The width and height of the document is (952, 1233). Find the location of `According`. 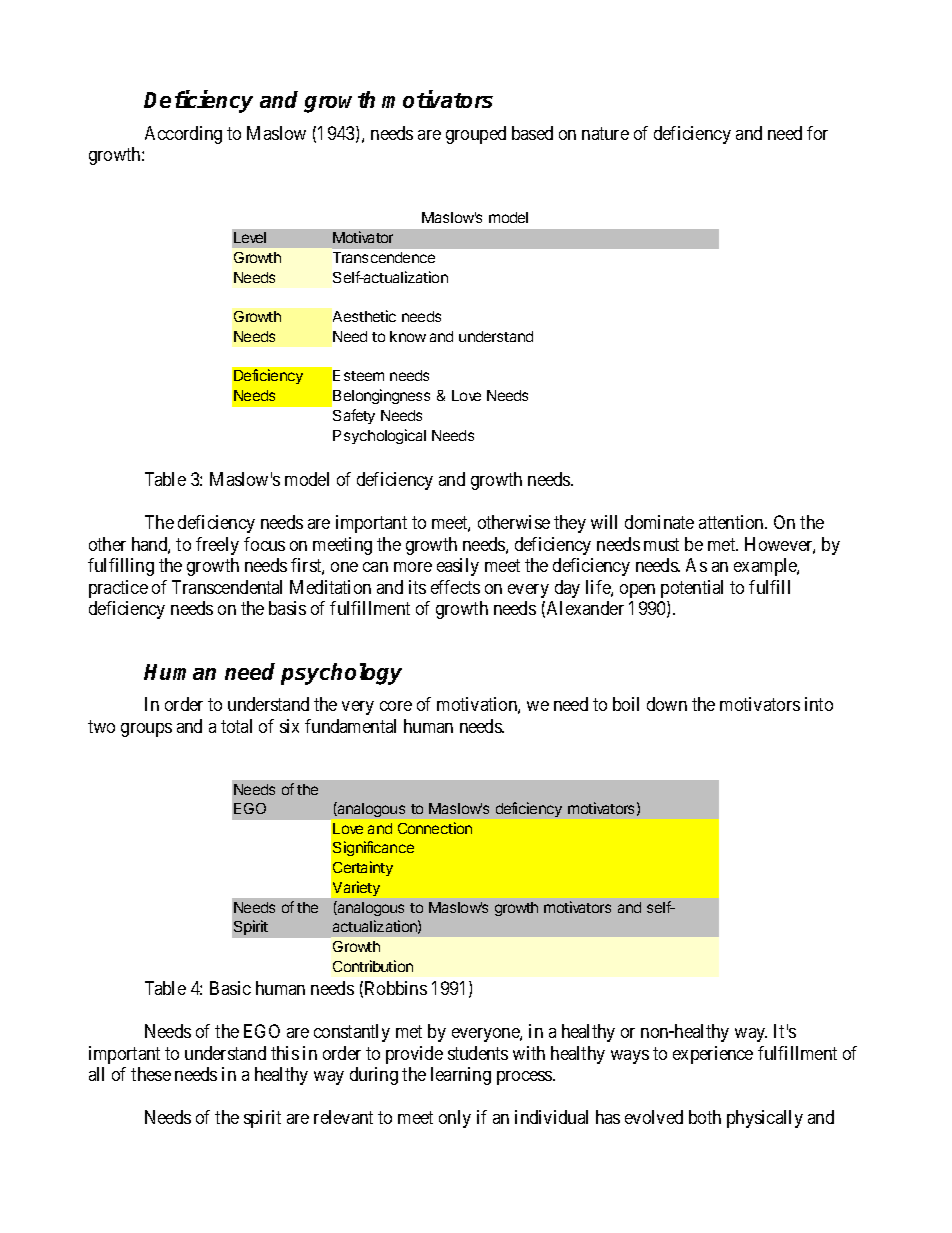

According is located at coordinates (183, 135).
